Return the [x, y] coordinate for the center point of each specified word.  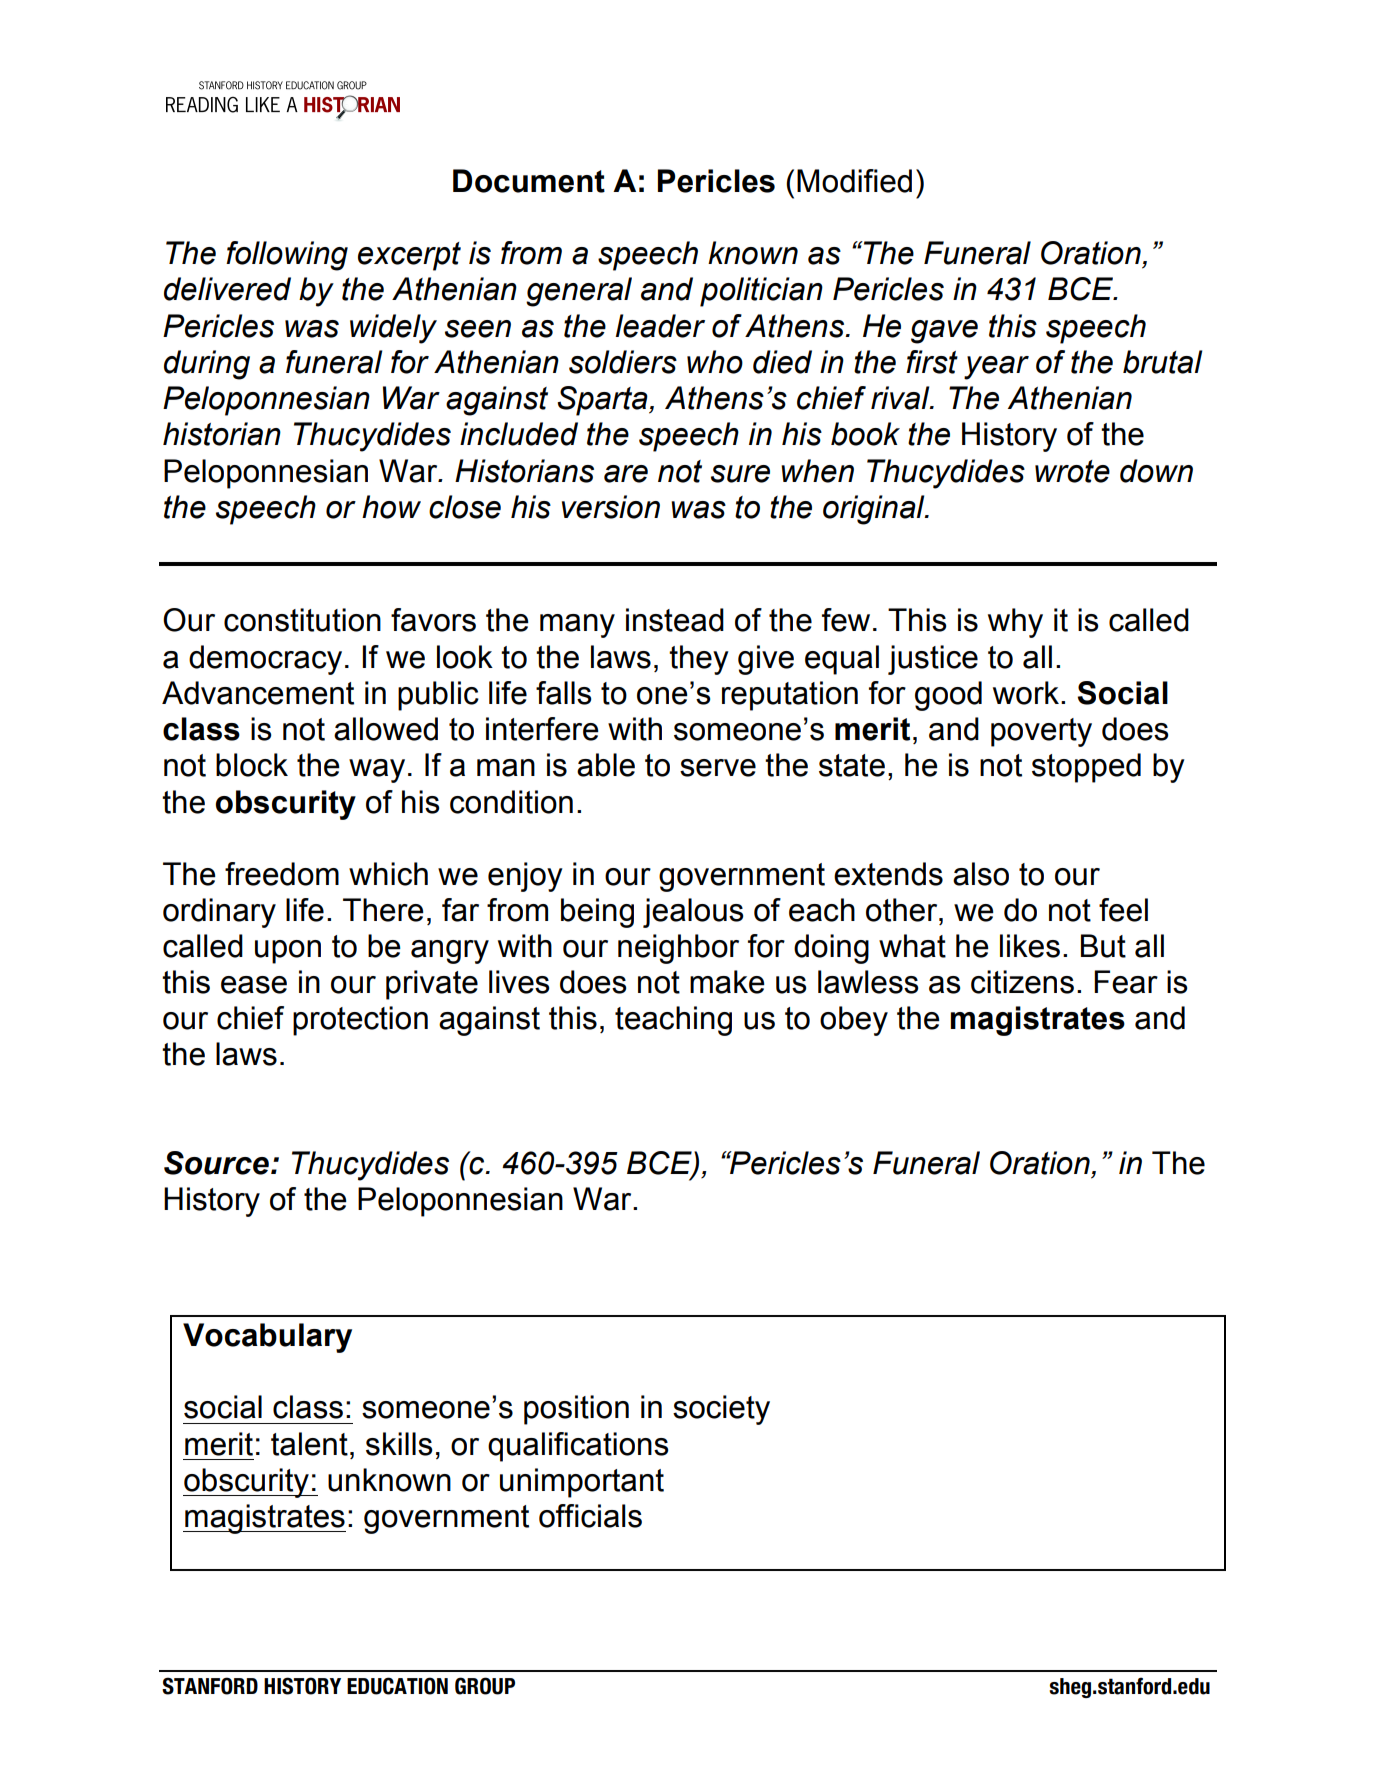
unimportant [582, 1483]
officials [590, 1516]
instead [675, 620]
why [1015, 623]
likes [1030, 946]
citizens [1022, 982]
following [287, 256]
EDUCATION [397, 1686]
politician [761, 292]
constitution [302, 620]
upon [288, 952]
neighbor [678, 949]
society [721, 1410]
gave [944, 332]
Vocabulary [267, 1338]
